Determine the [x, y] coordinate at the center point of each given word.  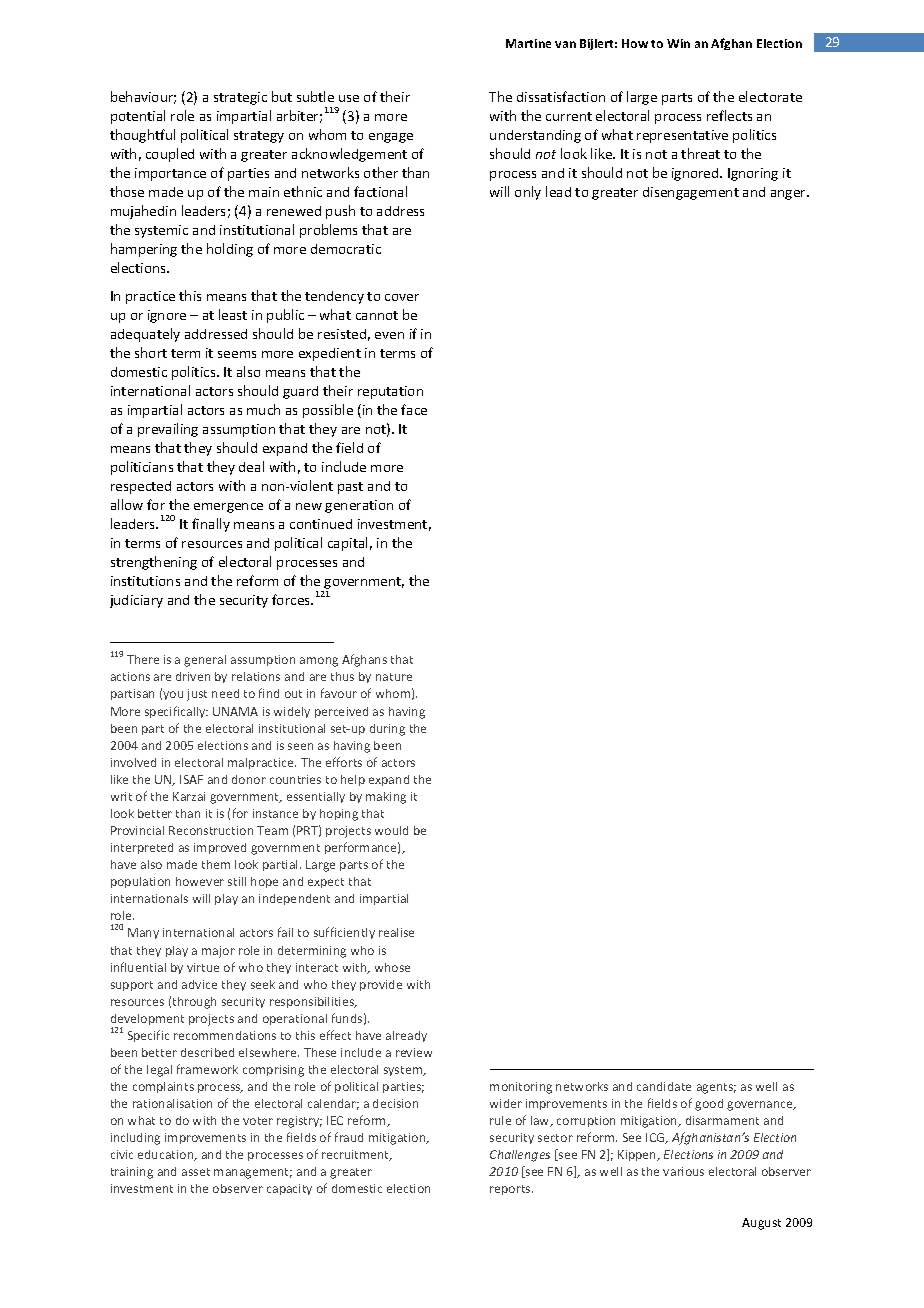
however [200, 881]
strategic [240, 98]
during [387, 730]
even [389, 335]
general [205, 661]
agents [716, 1088]
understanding [535, 136]
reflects [729, 115]
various [683, 1171]
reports [511, 1190]
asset [196, 1172]
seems [237, 354]
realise [396, 932]
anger [789, 195]
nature [394, 677]
